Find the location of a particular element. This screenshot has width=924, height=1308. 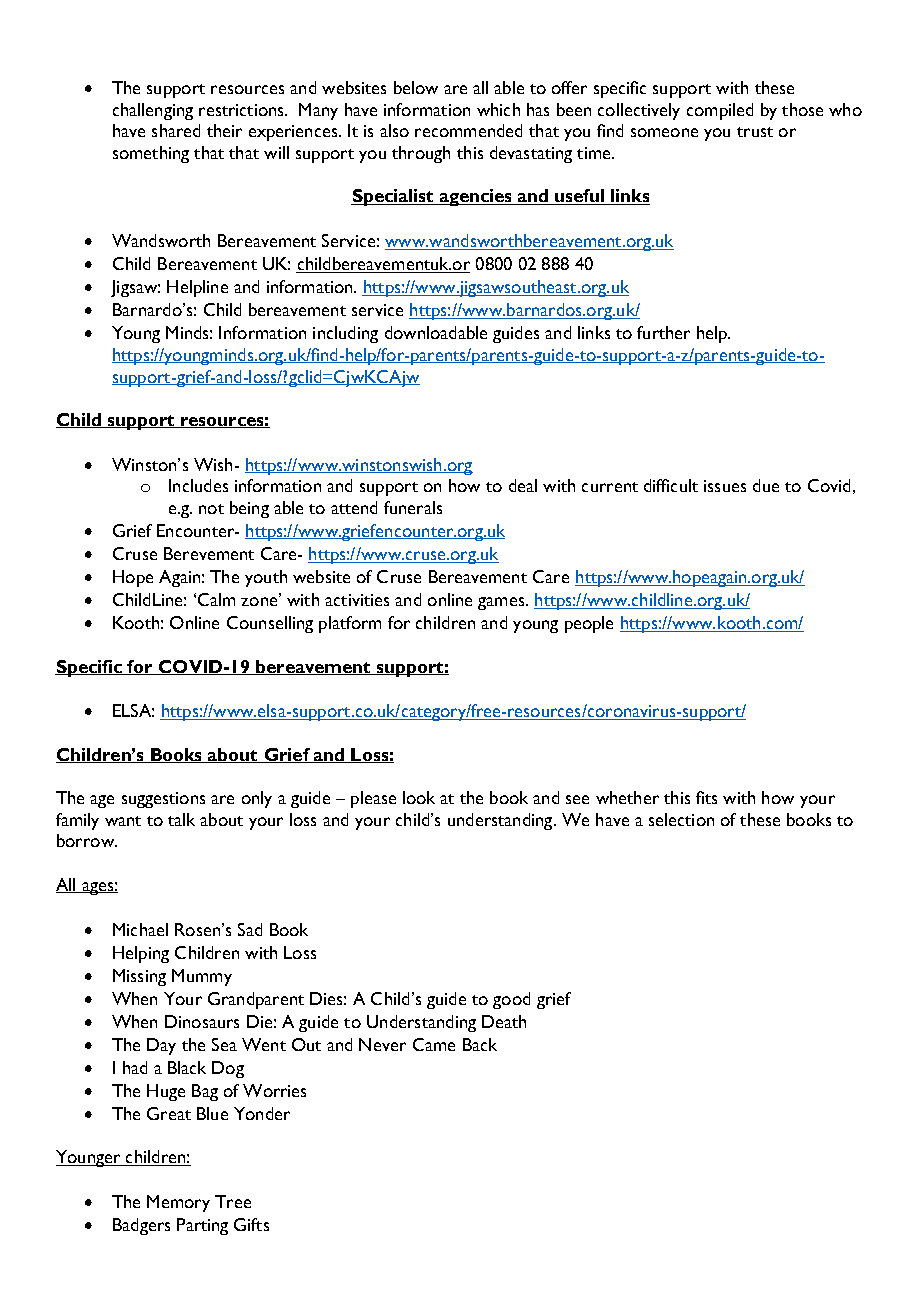

further is located at coordinates (663, 332).
